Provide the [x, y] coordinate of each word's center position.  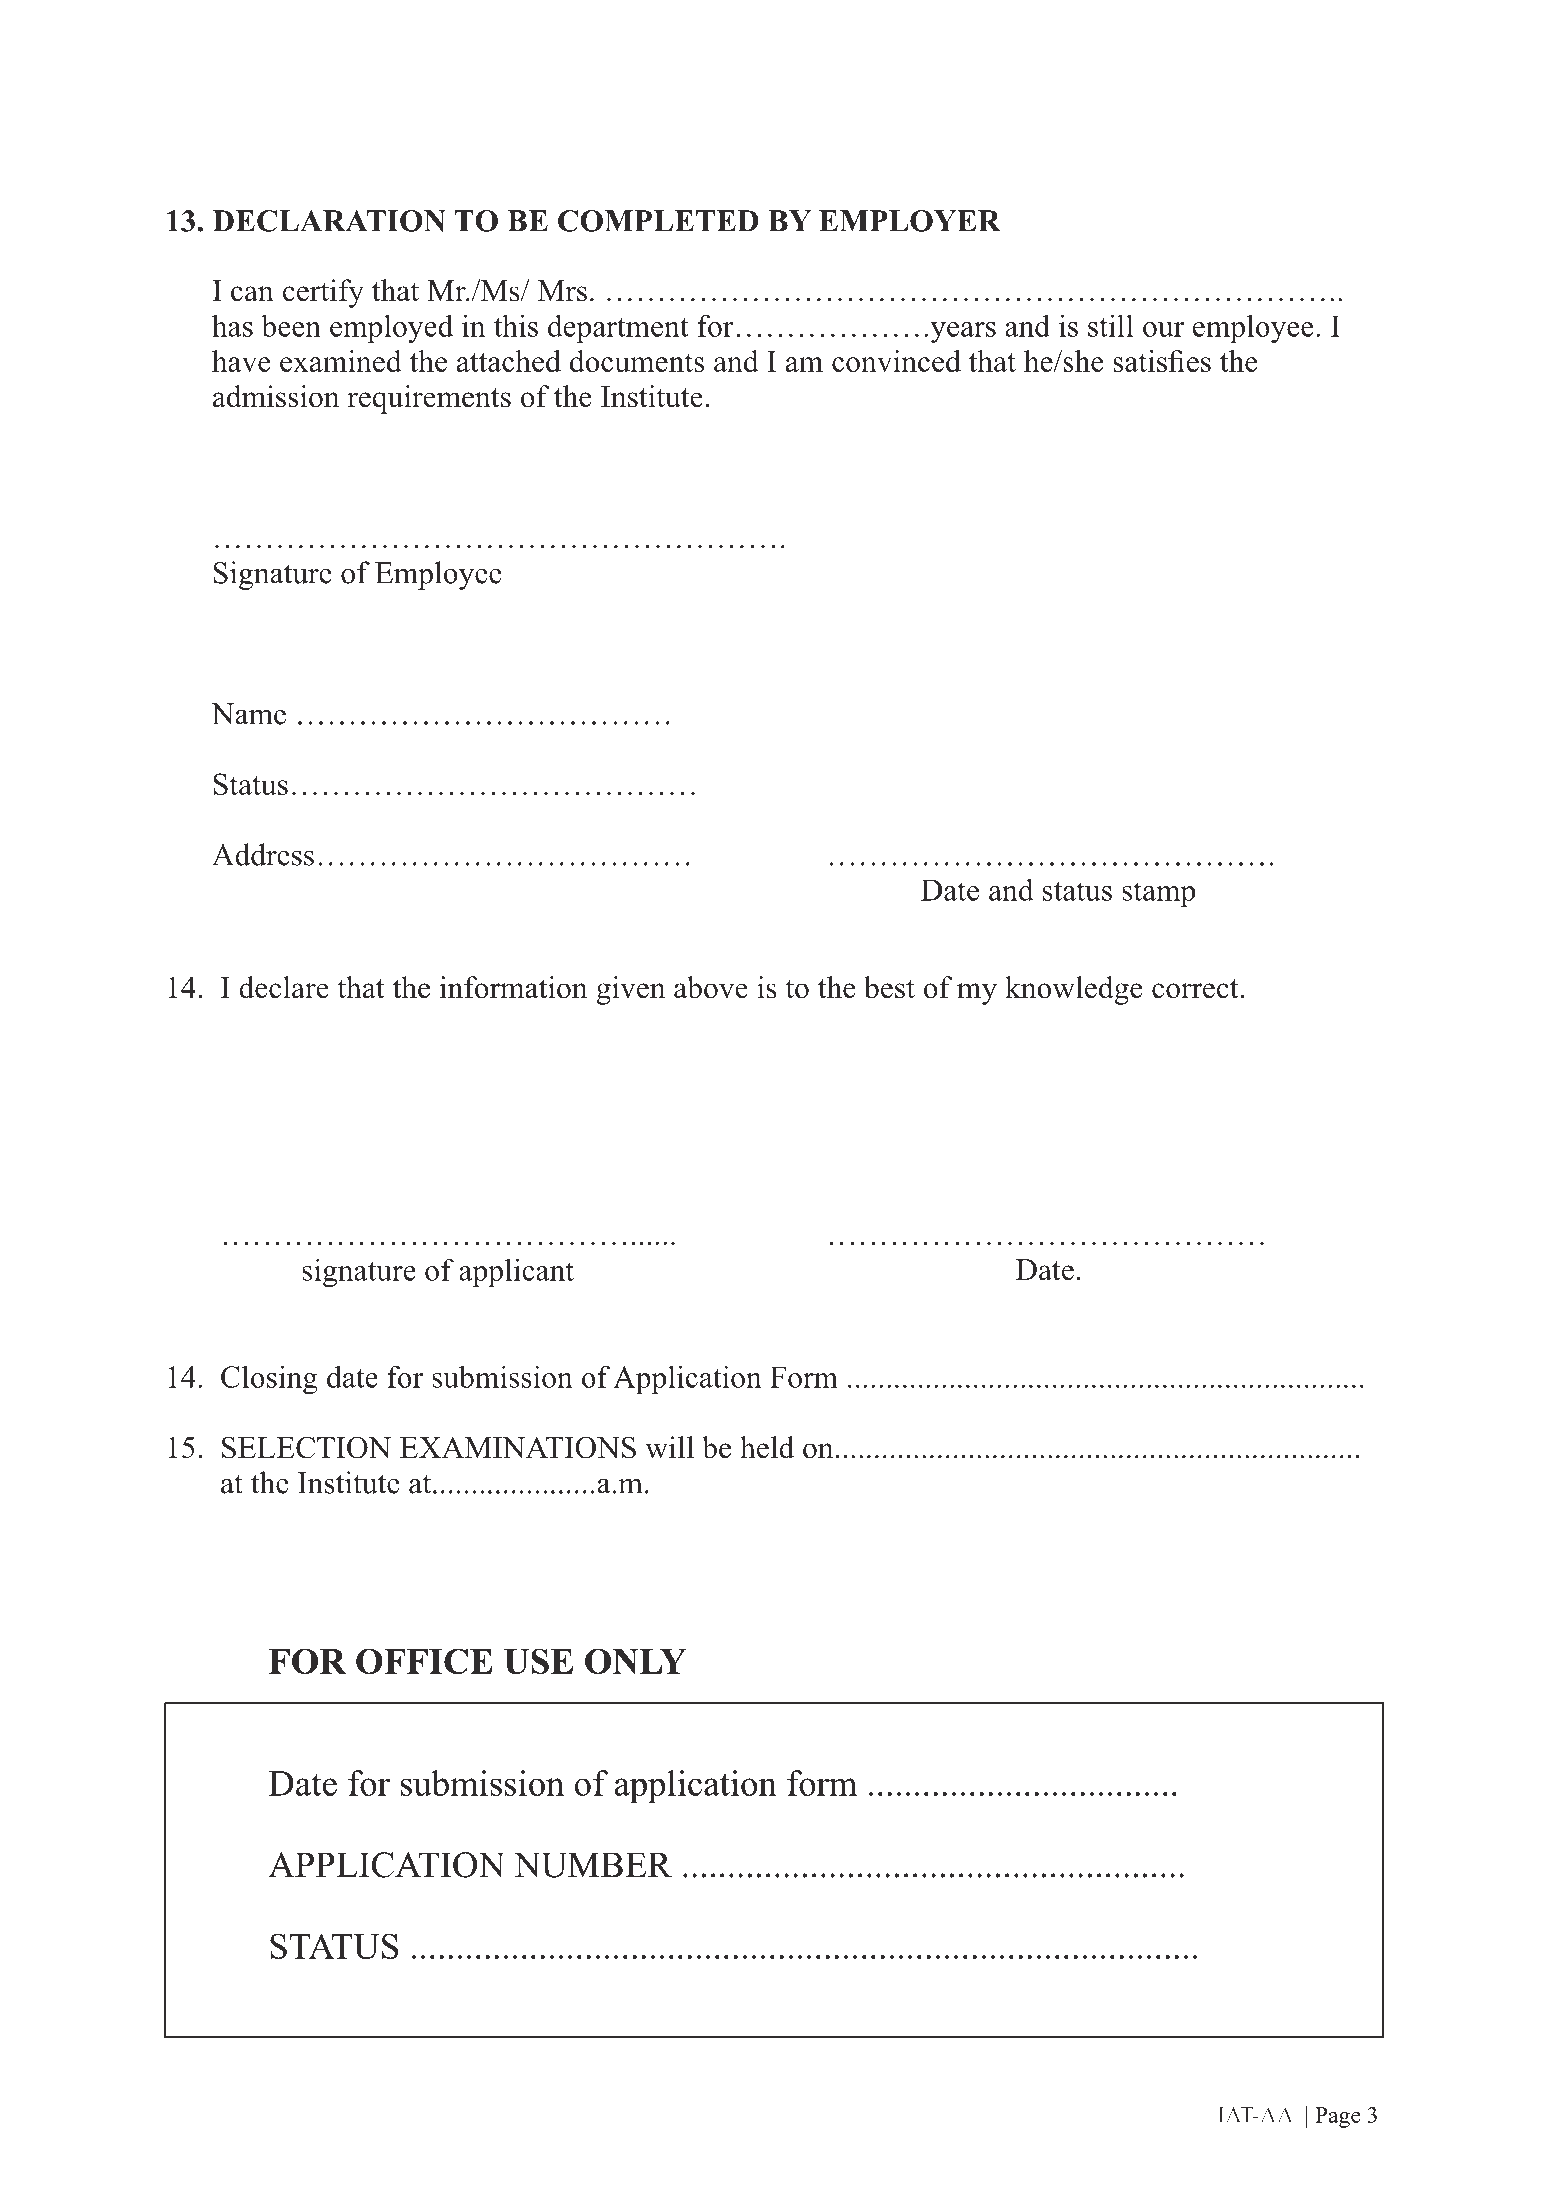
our [1163, 329]
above [711, 987]
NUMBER [593, 1865]
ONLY [635, 1661]
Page [1338, 2117]
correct [1195, 989]
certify [323, 293]
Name [248, 714]
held [767, 1447]
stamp [1158, 895]
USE [538, 1661]
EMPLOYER [909, 221]
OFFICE [424, 1661]
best [889, 987]
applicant [516, 1272]
